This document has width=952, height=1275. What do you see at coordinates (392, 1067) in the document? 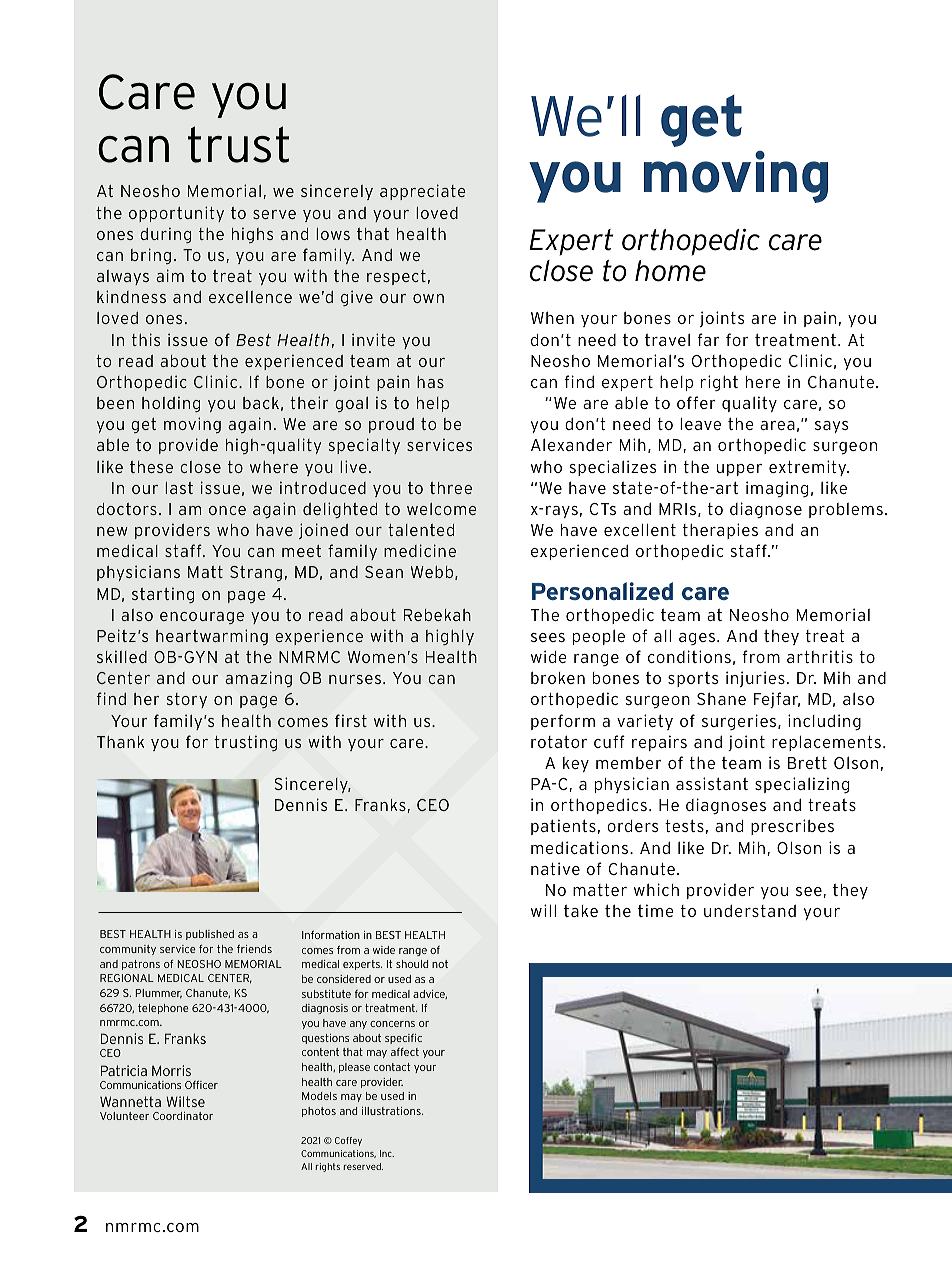
I see `contact` at bounding box center [392, 1067].
